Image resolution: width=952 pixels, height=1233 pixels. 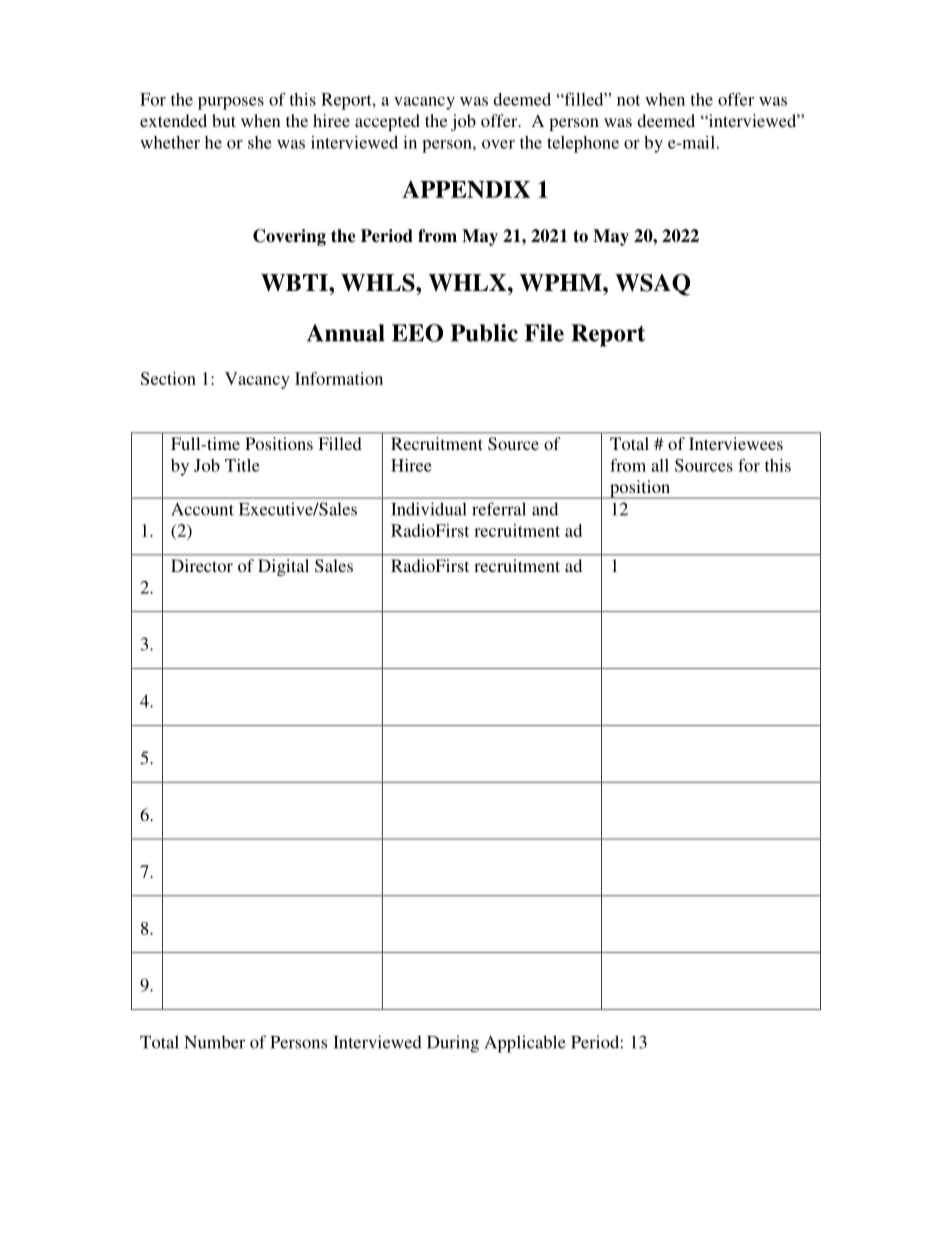 I want to click on all, so click(x=660, y=465).
